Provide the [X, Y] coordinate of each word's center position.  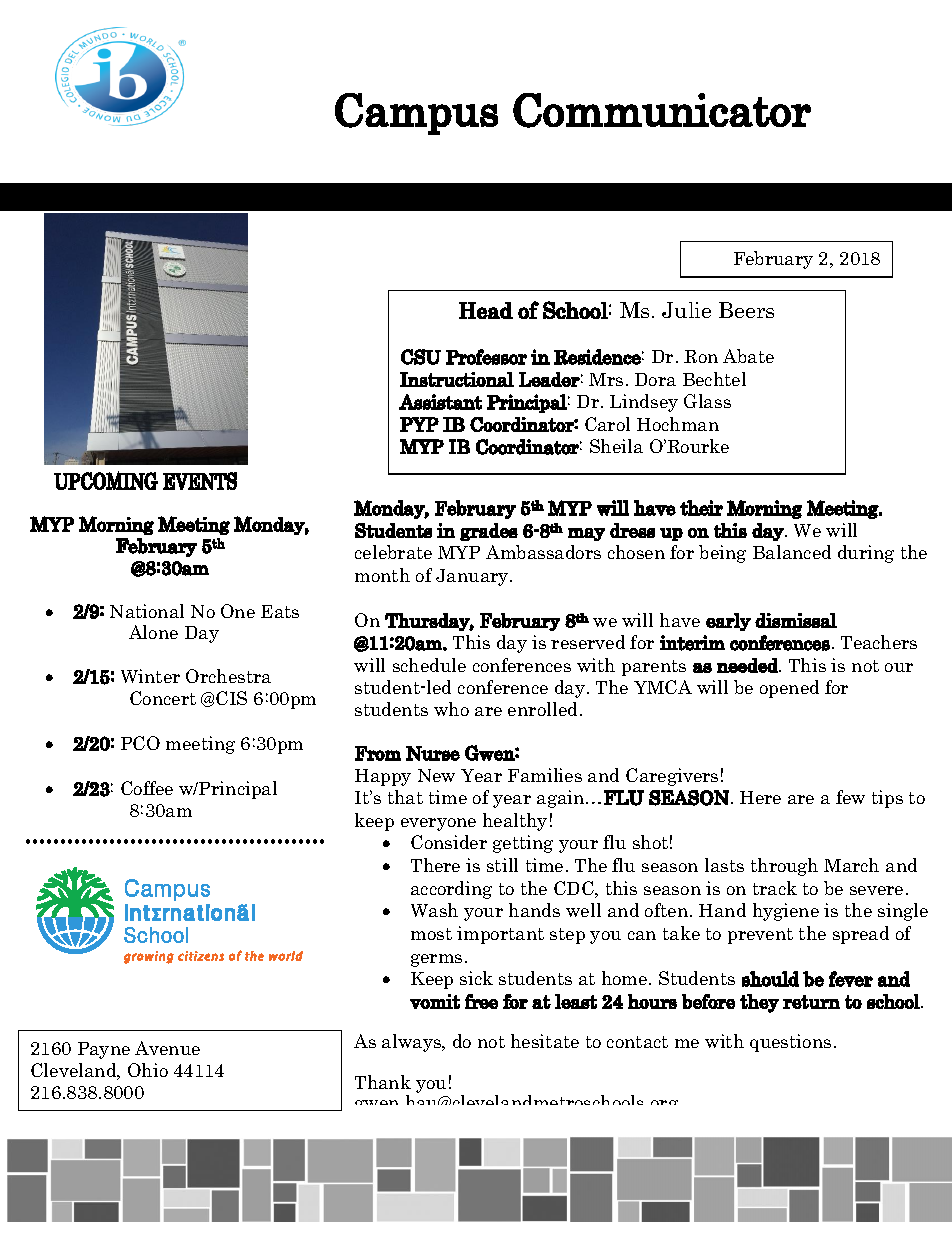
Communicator [662, 110]
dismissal [796, 620]
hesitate [545, 1041]
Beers [746, 310]
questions [790, 1043]
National [147, 611]
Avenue [167, 1048]
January [473, 577]
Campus [416, 114]
